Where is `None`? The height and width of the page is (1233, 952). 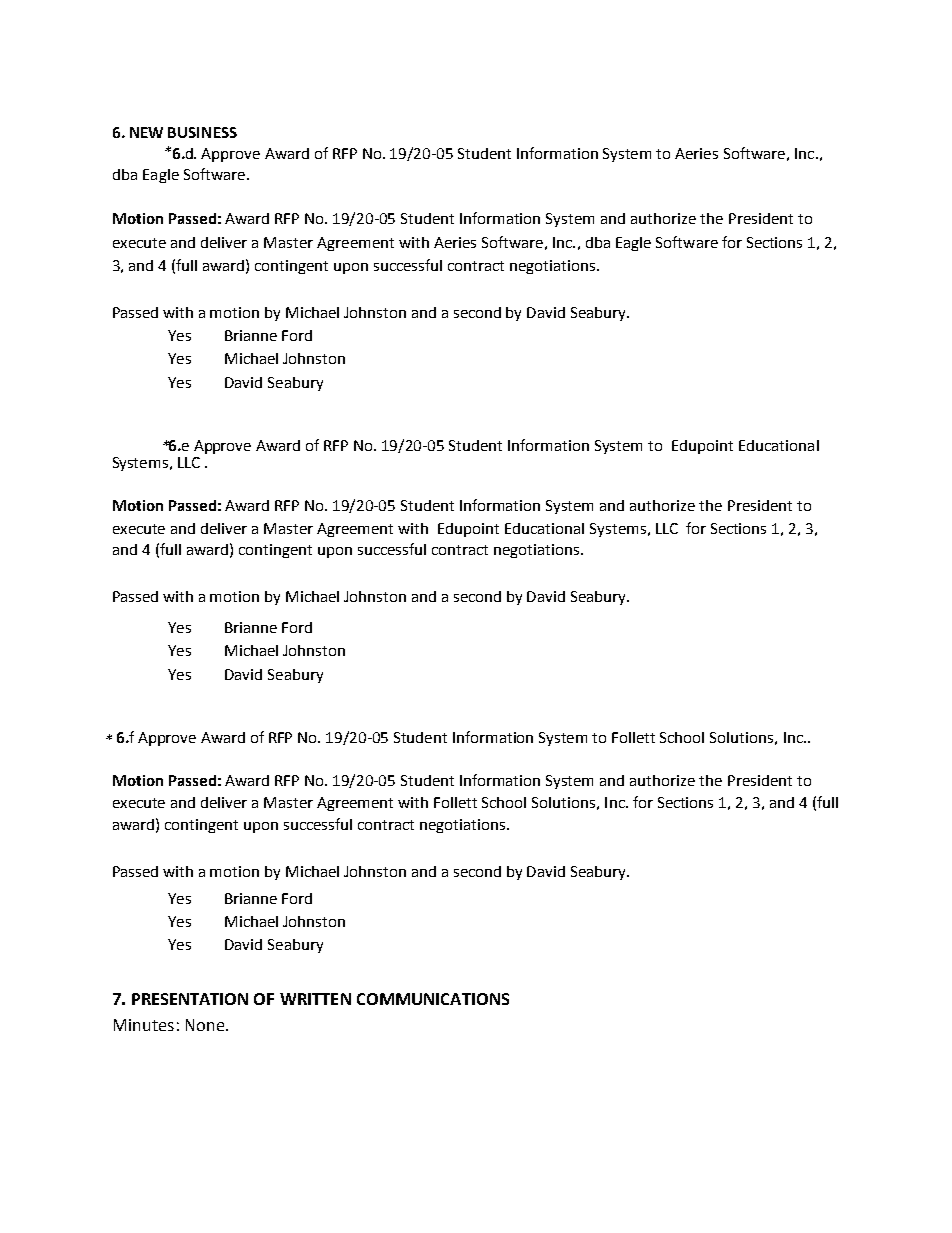
None is located at coordinates (205, 1025).
